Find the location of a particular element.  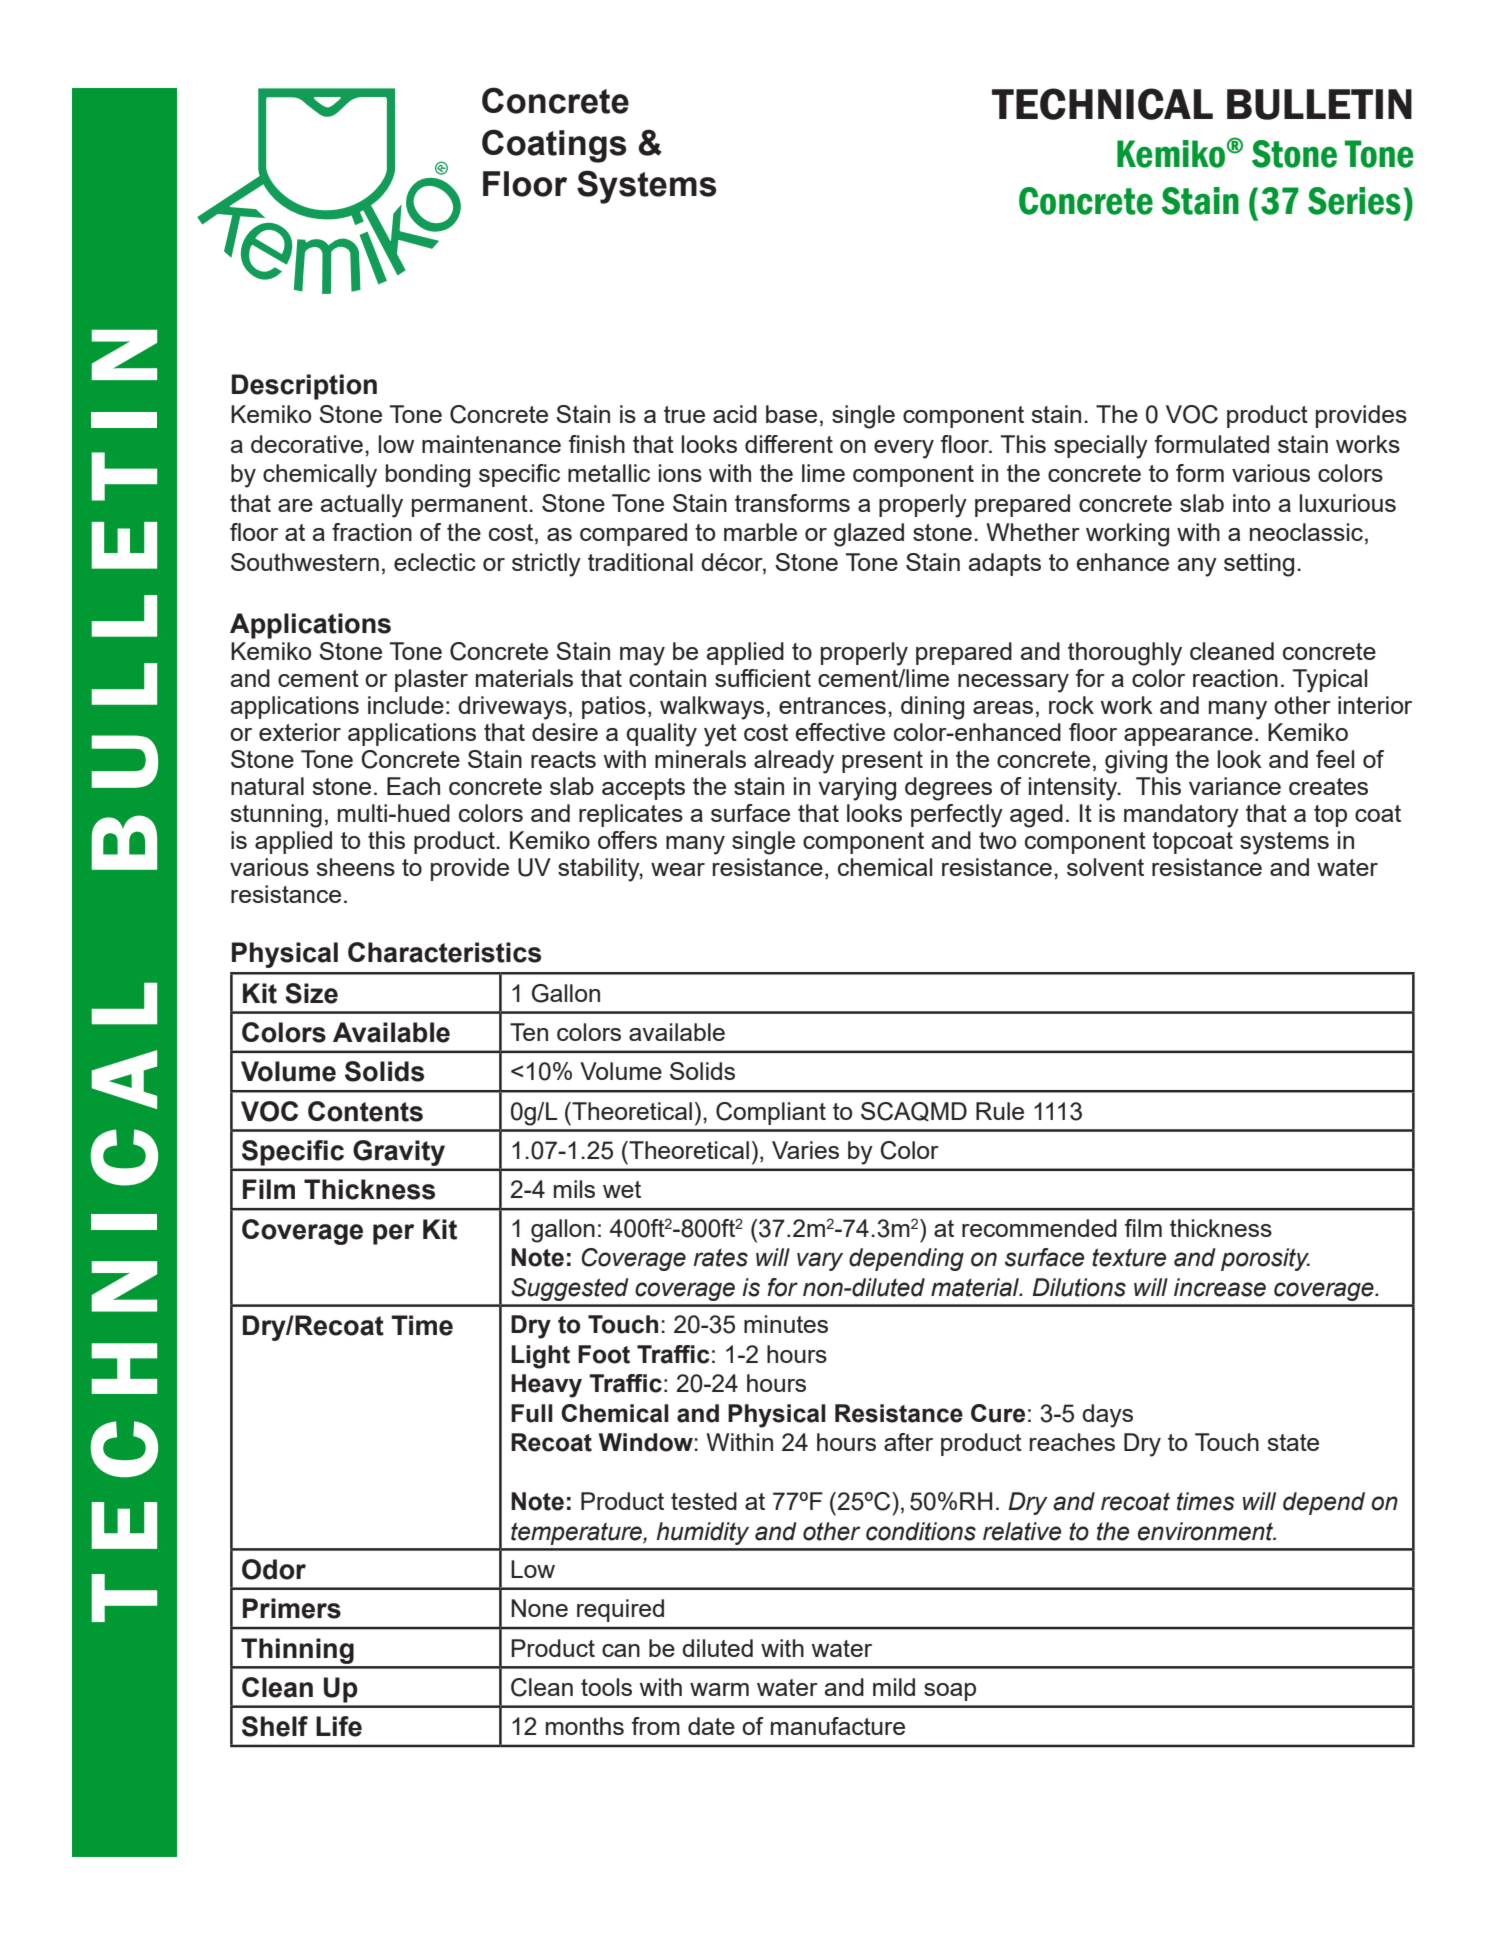

Series is located at coordinates (1354, 201).
